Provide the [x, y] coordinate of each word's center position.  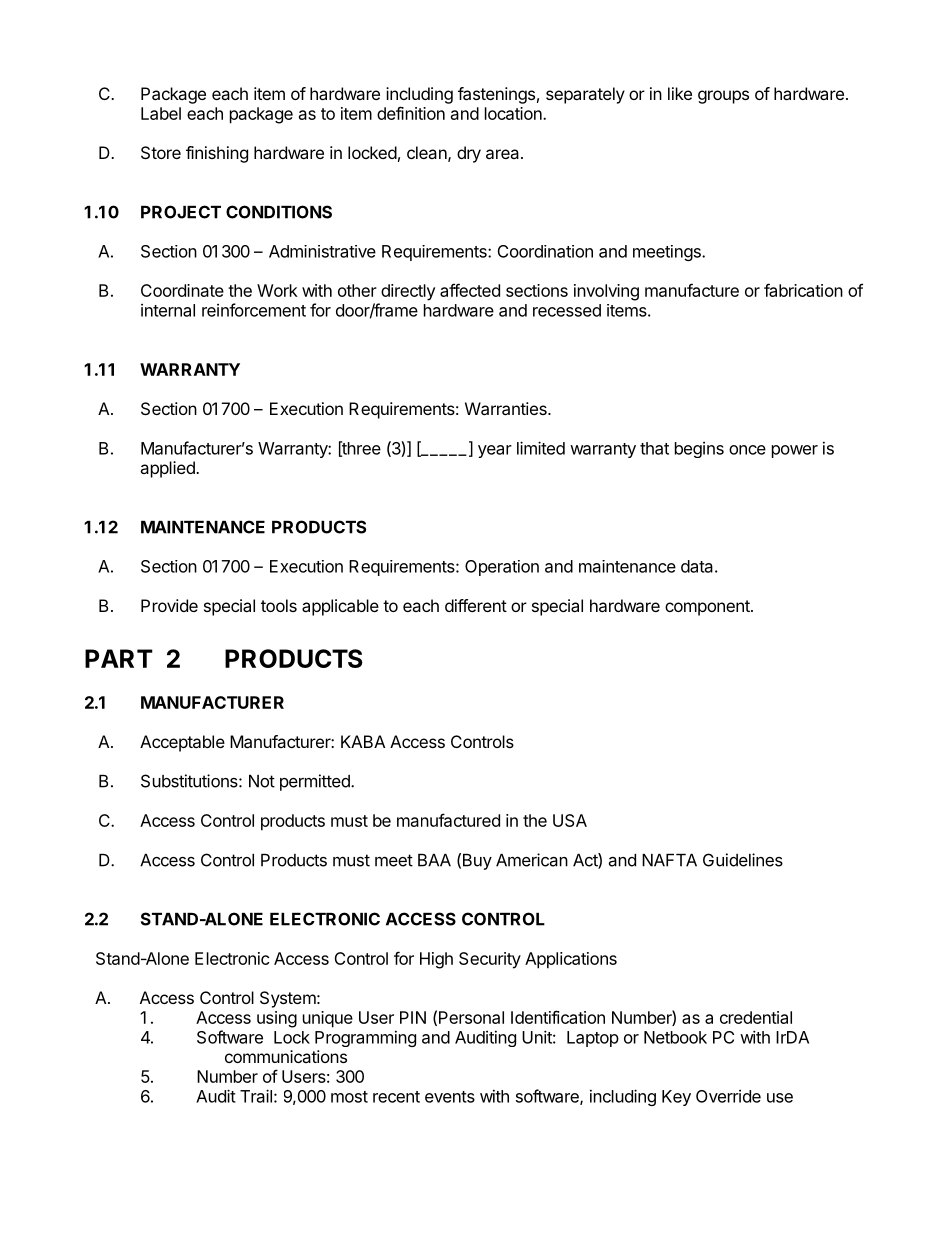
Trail [256, 1096]
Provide [169, 605]
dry [469, 154]
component [708, 608]
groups [723, 97]
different [476, 605]
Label [161, 113]
